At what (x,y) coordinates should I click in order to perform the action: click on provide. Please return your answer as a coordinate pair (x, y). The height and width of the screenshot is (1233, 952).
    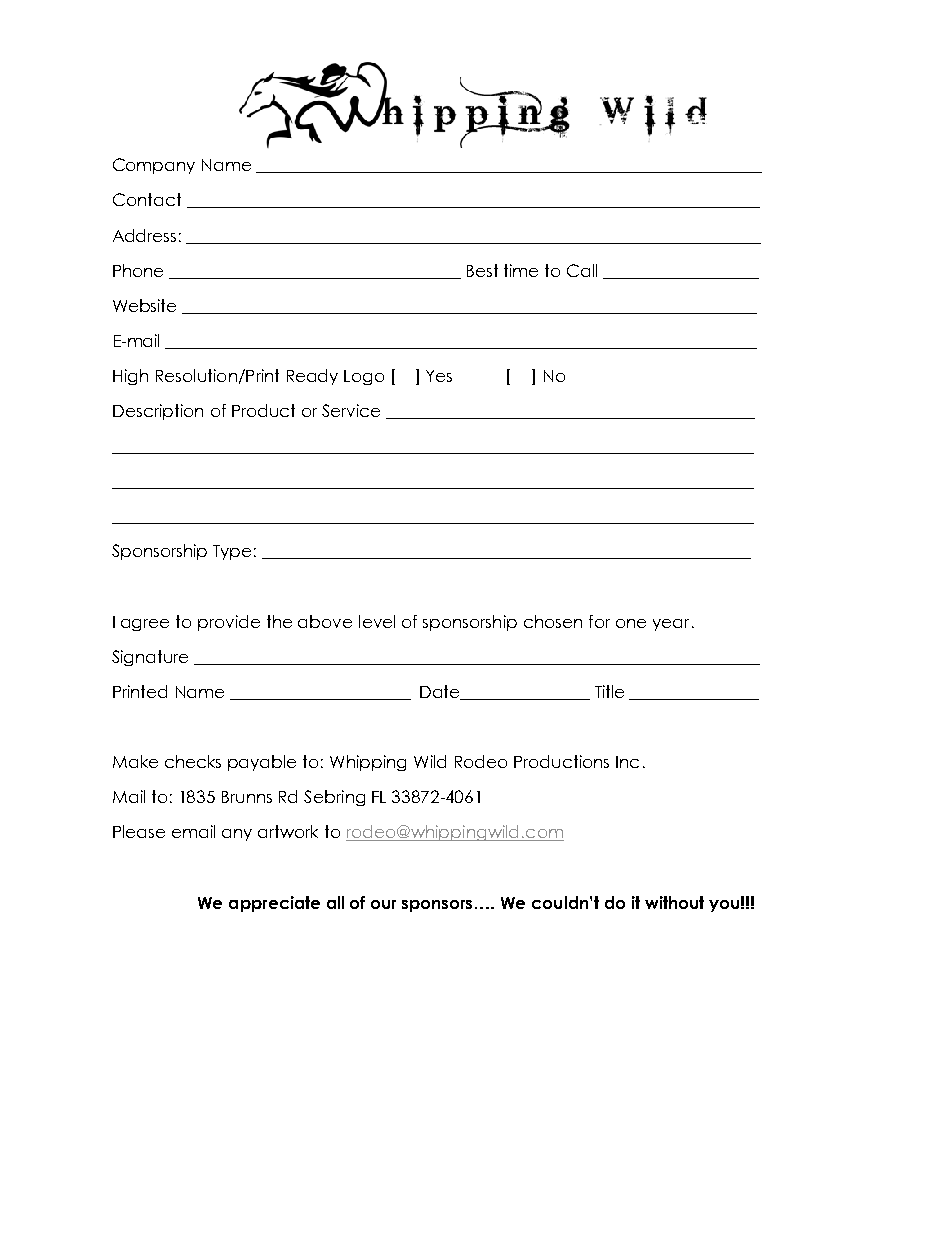
    Looking at the image, I should click on (229, 623).
